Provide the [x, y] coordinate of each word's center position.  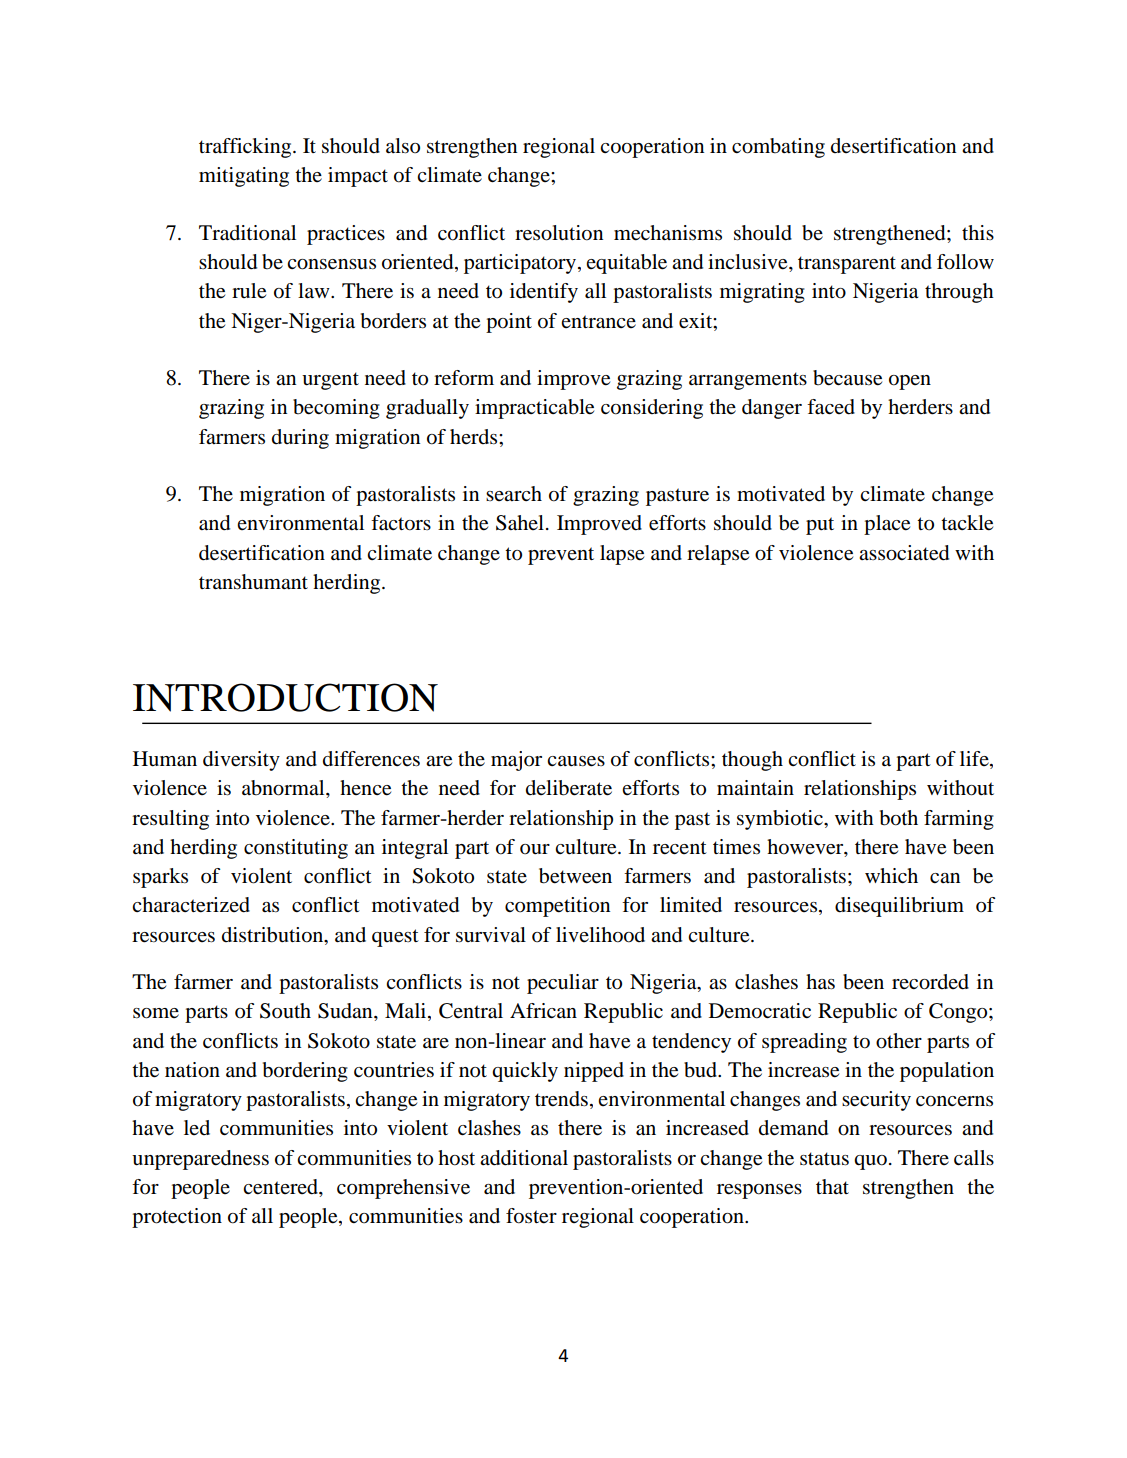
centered [281, 1187]
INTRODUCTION [285, 697]
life [975, 760]
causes [576, 761]
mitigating [244, 177]
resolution [559, 233]
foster [531, 1216]
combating [778, 148]
